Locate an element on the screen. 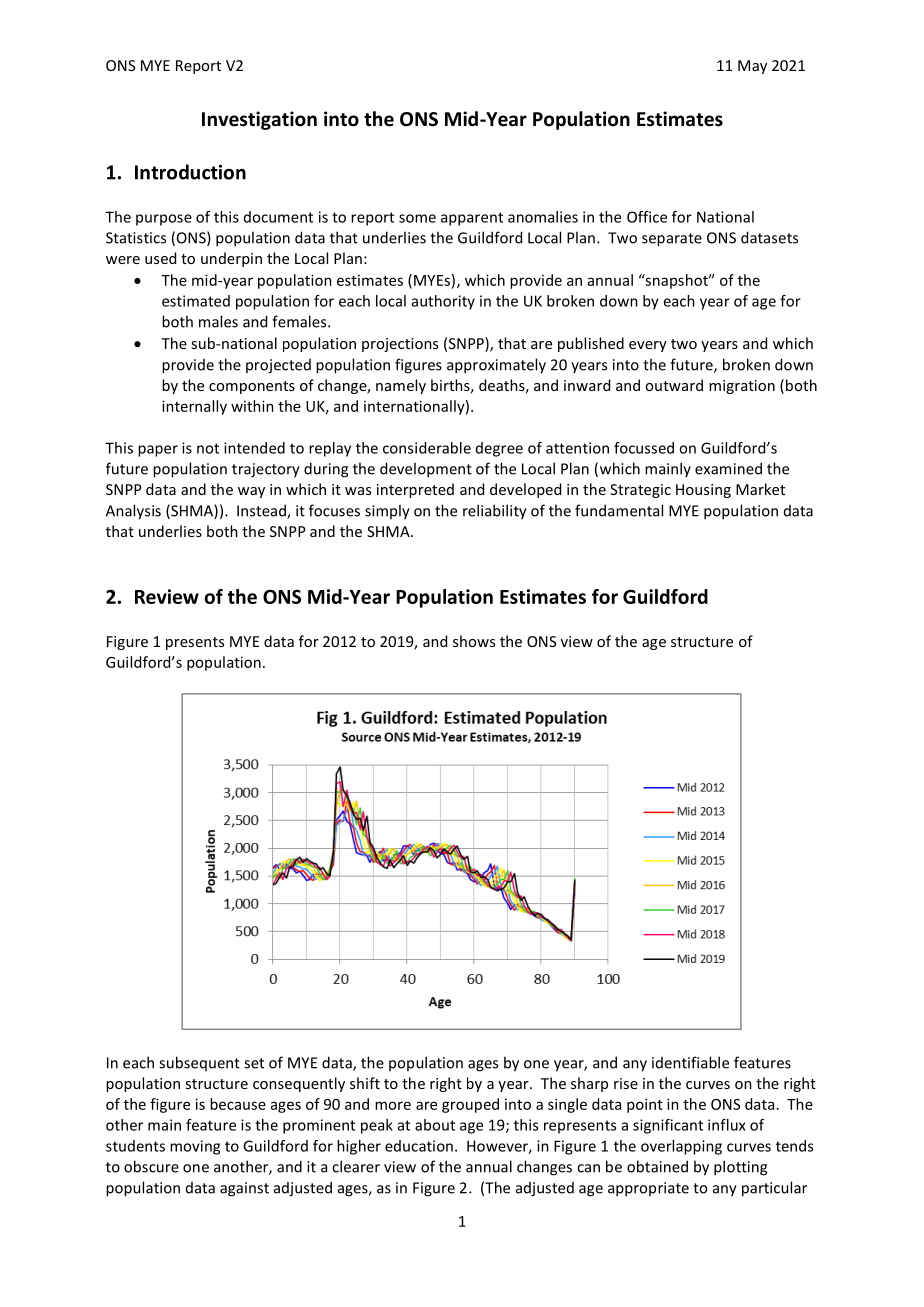  May is located at coordinates (752, 67).
